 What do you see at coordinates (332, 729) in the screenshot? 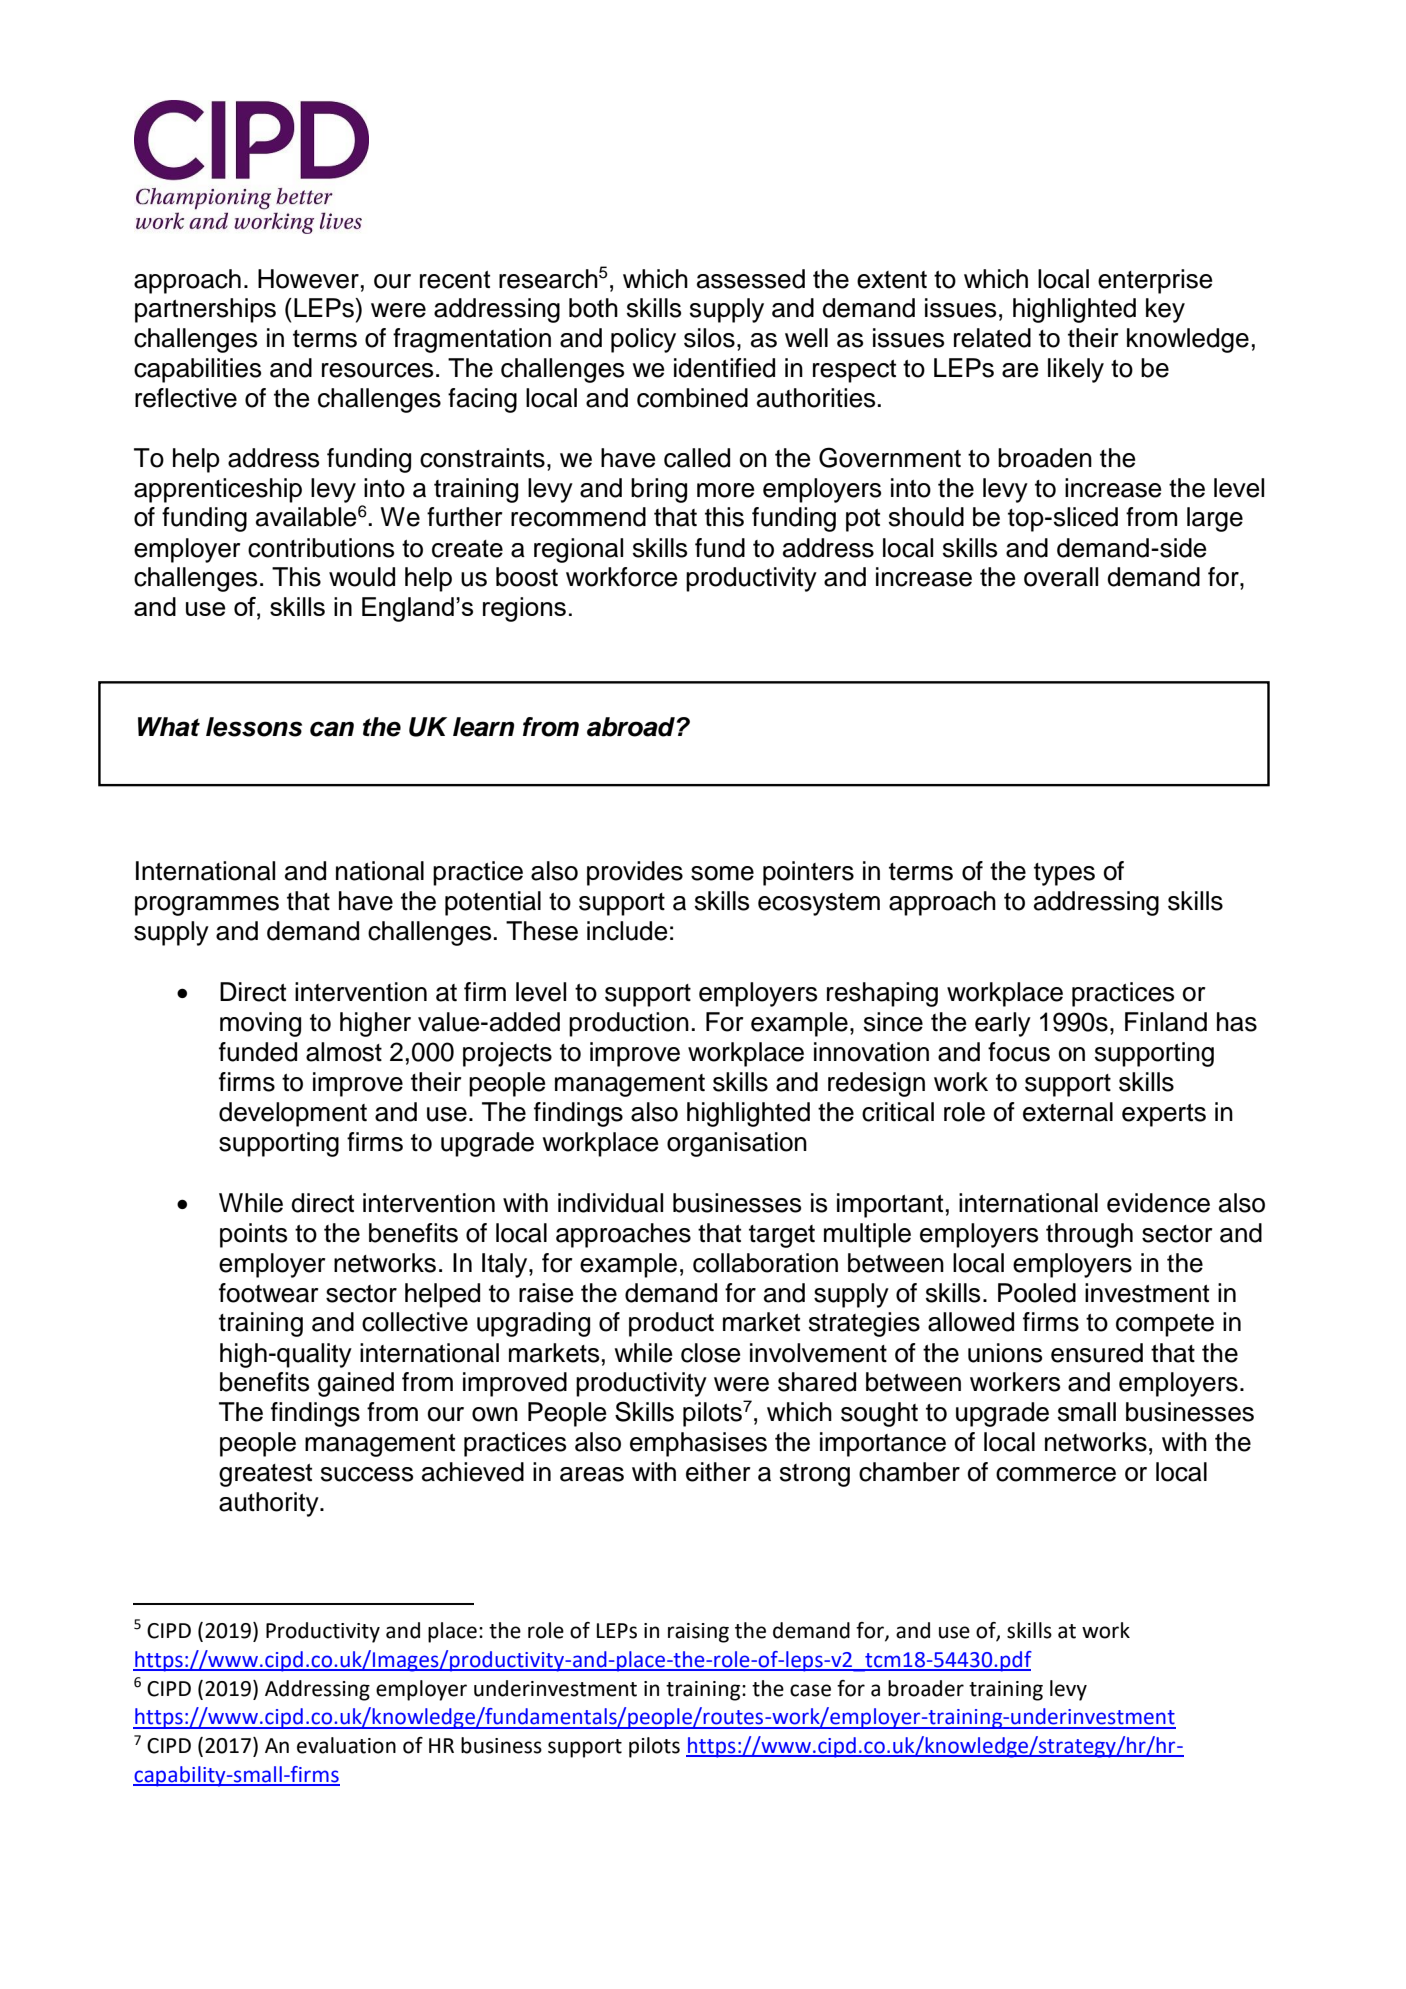
I see `can` at bounding box center [332, 729].
